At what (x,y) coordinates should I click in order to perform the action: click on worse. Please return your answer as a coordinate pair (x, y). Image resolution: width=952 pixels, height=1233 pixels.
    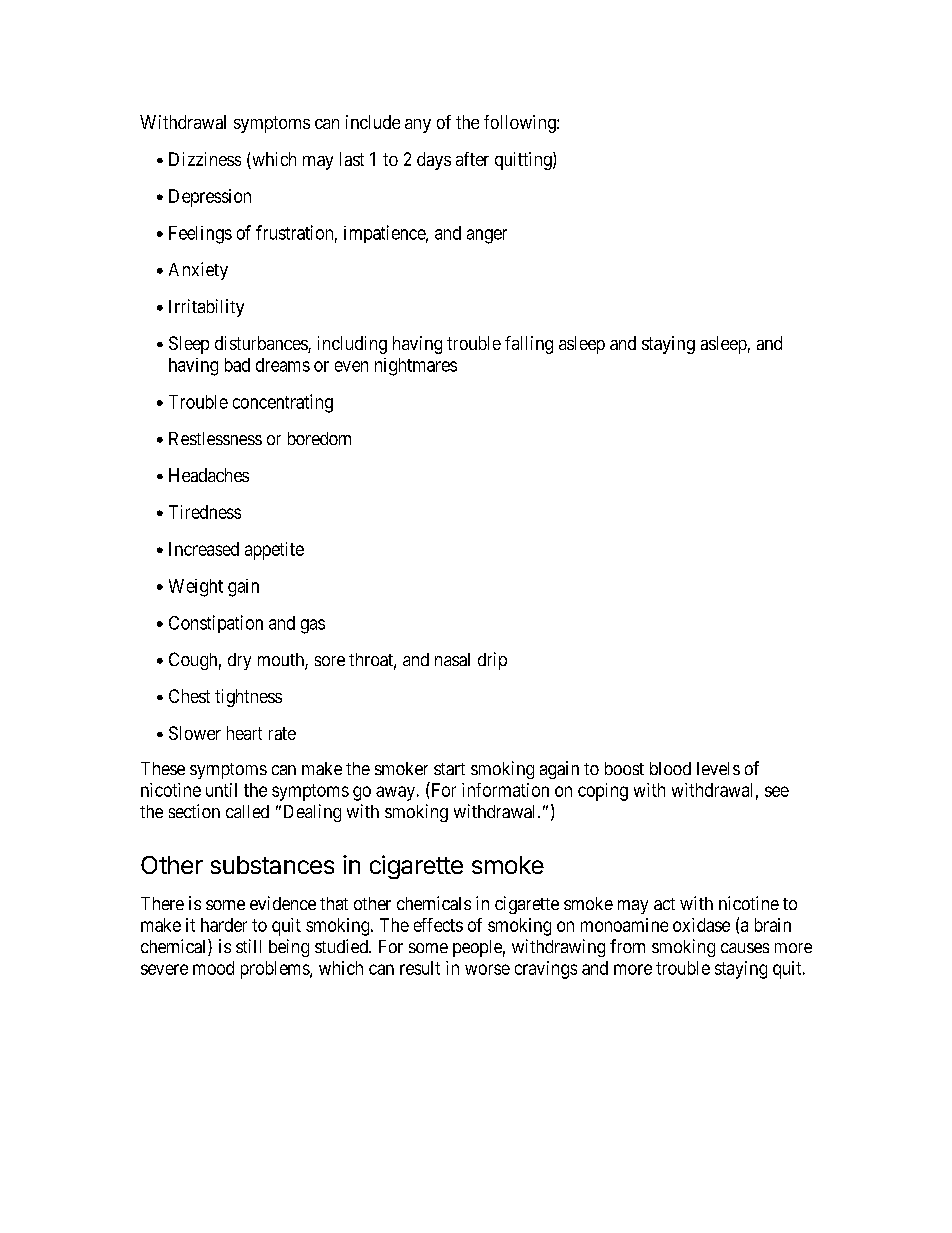
    Looking at the image, I should click on (487, 969).
